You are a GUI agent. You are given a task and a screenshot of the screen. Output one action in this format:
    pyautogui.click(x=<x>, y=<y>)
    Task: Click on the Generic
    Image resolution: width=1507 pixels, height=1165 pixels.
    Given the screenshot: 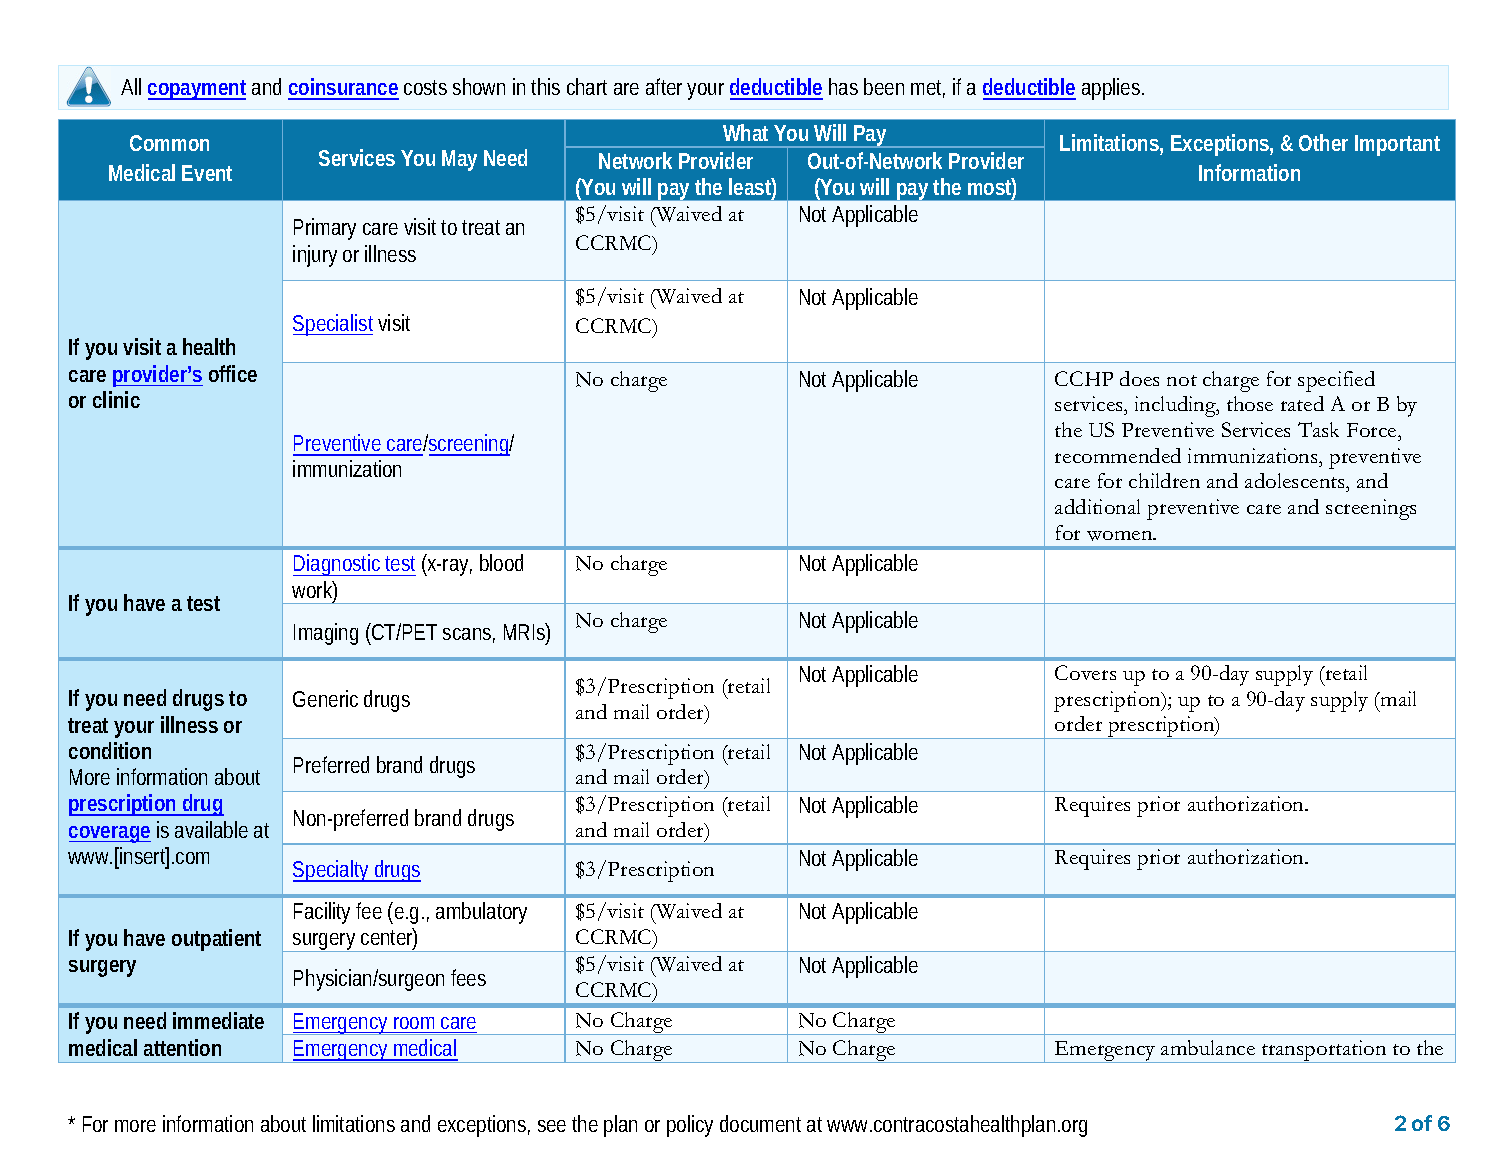 What is the action you would take?
    pyautogui.click(x=325, y=698)
